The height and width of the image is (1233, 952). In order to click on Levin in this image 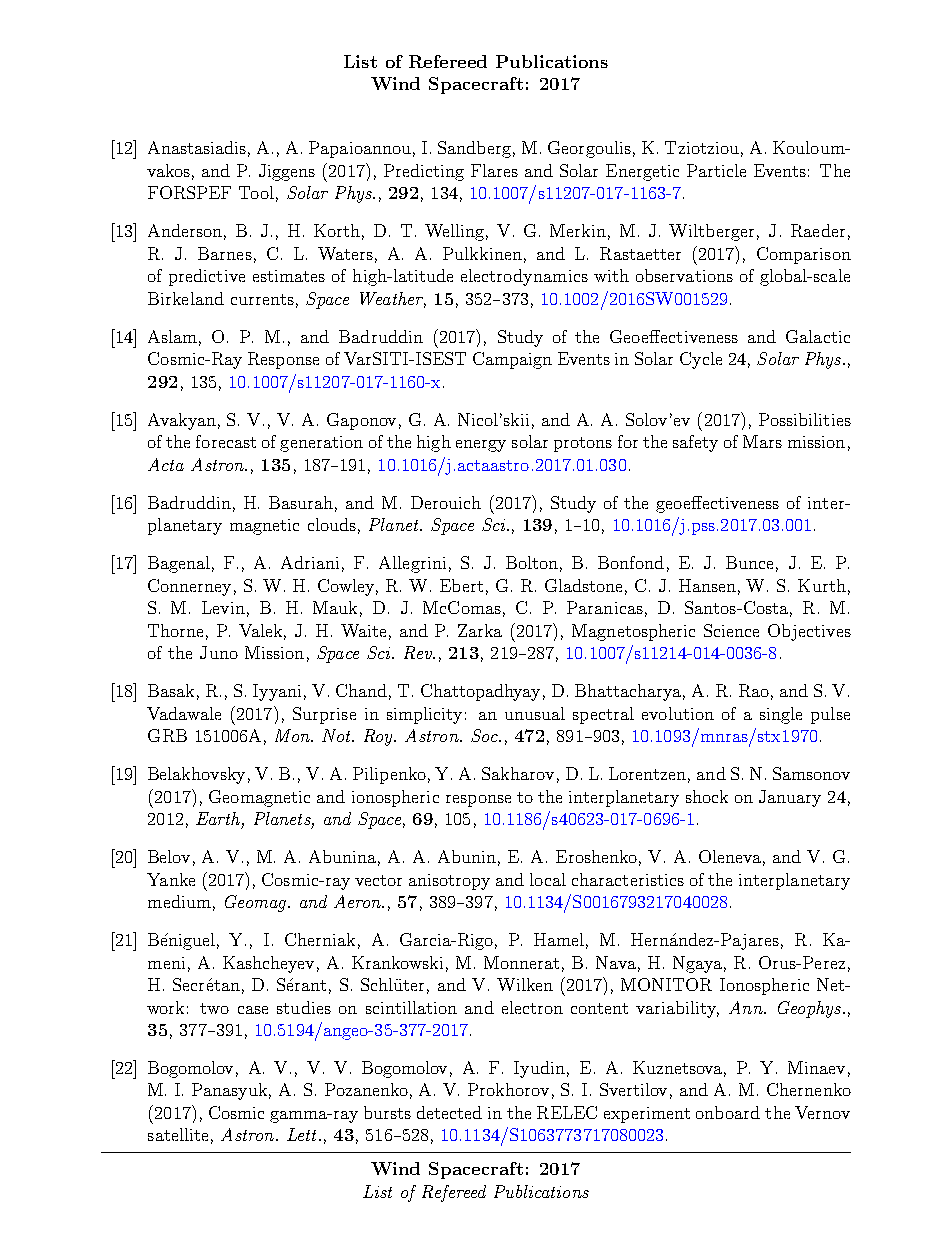, I will do `click(223, 607)`.
